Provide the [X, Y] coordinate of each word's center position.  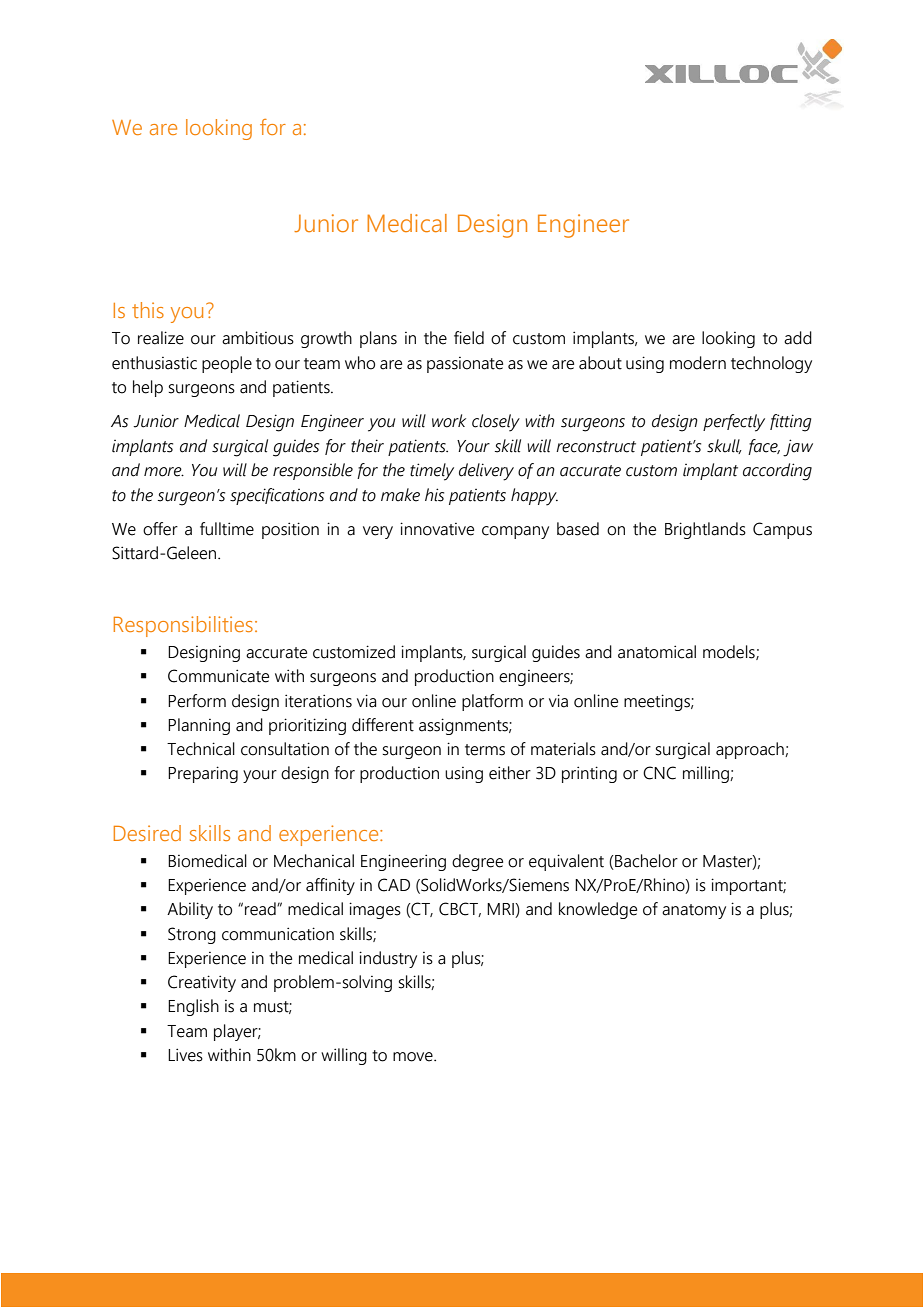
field [469, 338]
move [414, 1057]
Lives [185, 1055]
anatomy [694, 911]
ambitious [258, 338]
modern [698, 363]
